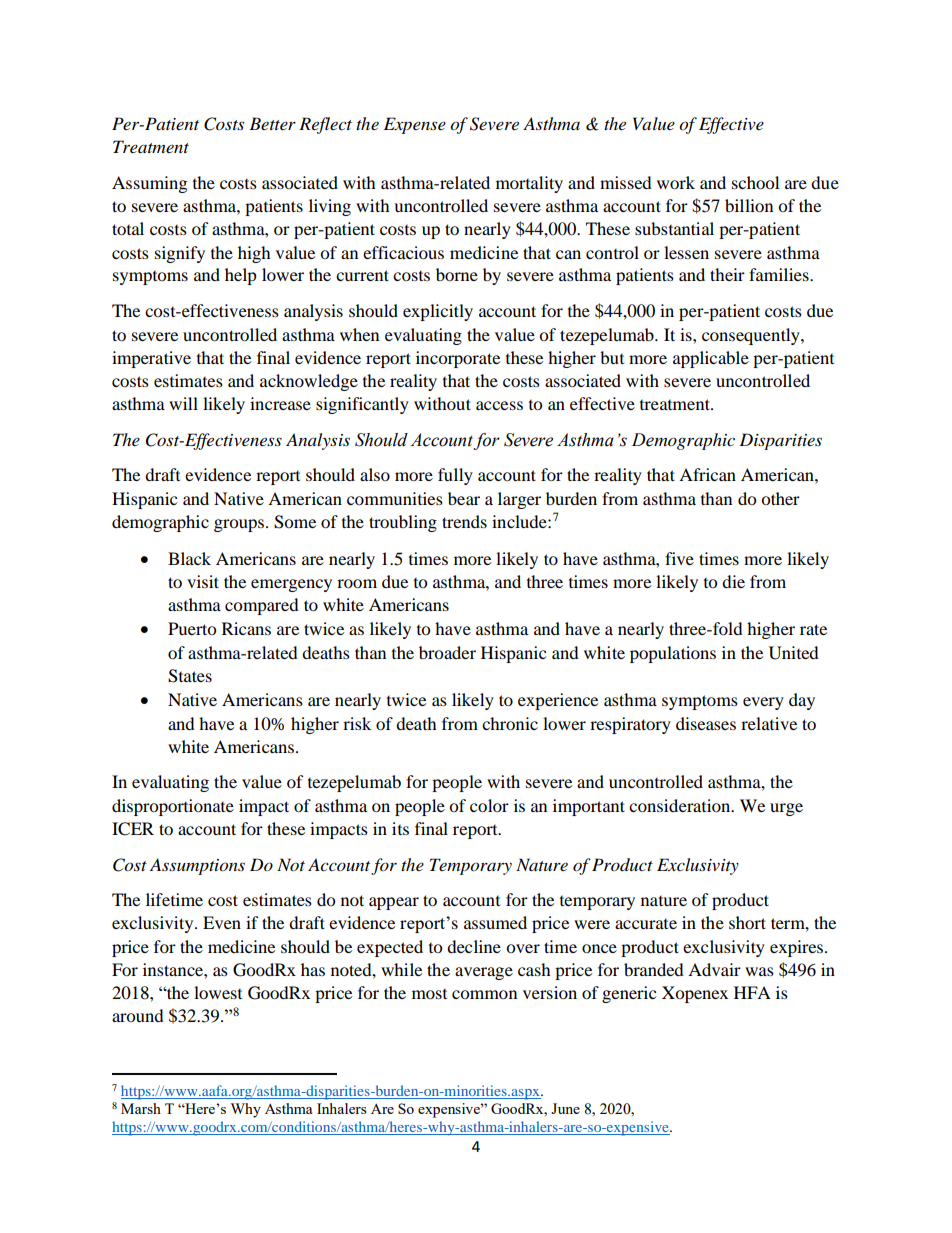 This screenshot has width=952, height=1233. What do you see at coordinates (149, 184) in the screenshot?
I see `Assuming` at bounding box center [149, 184].
